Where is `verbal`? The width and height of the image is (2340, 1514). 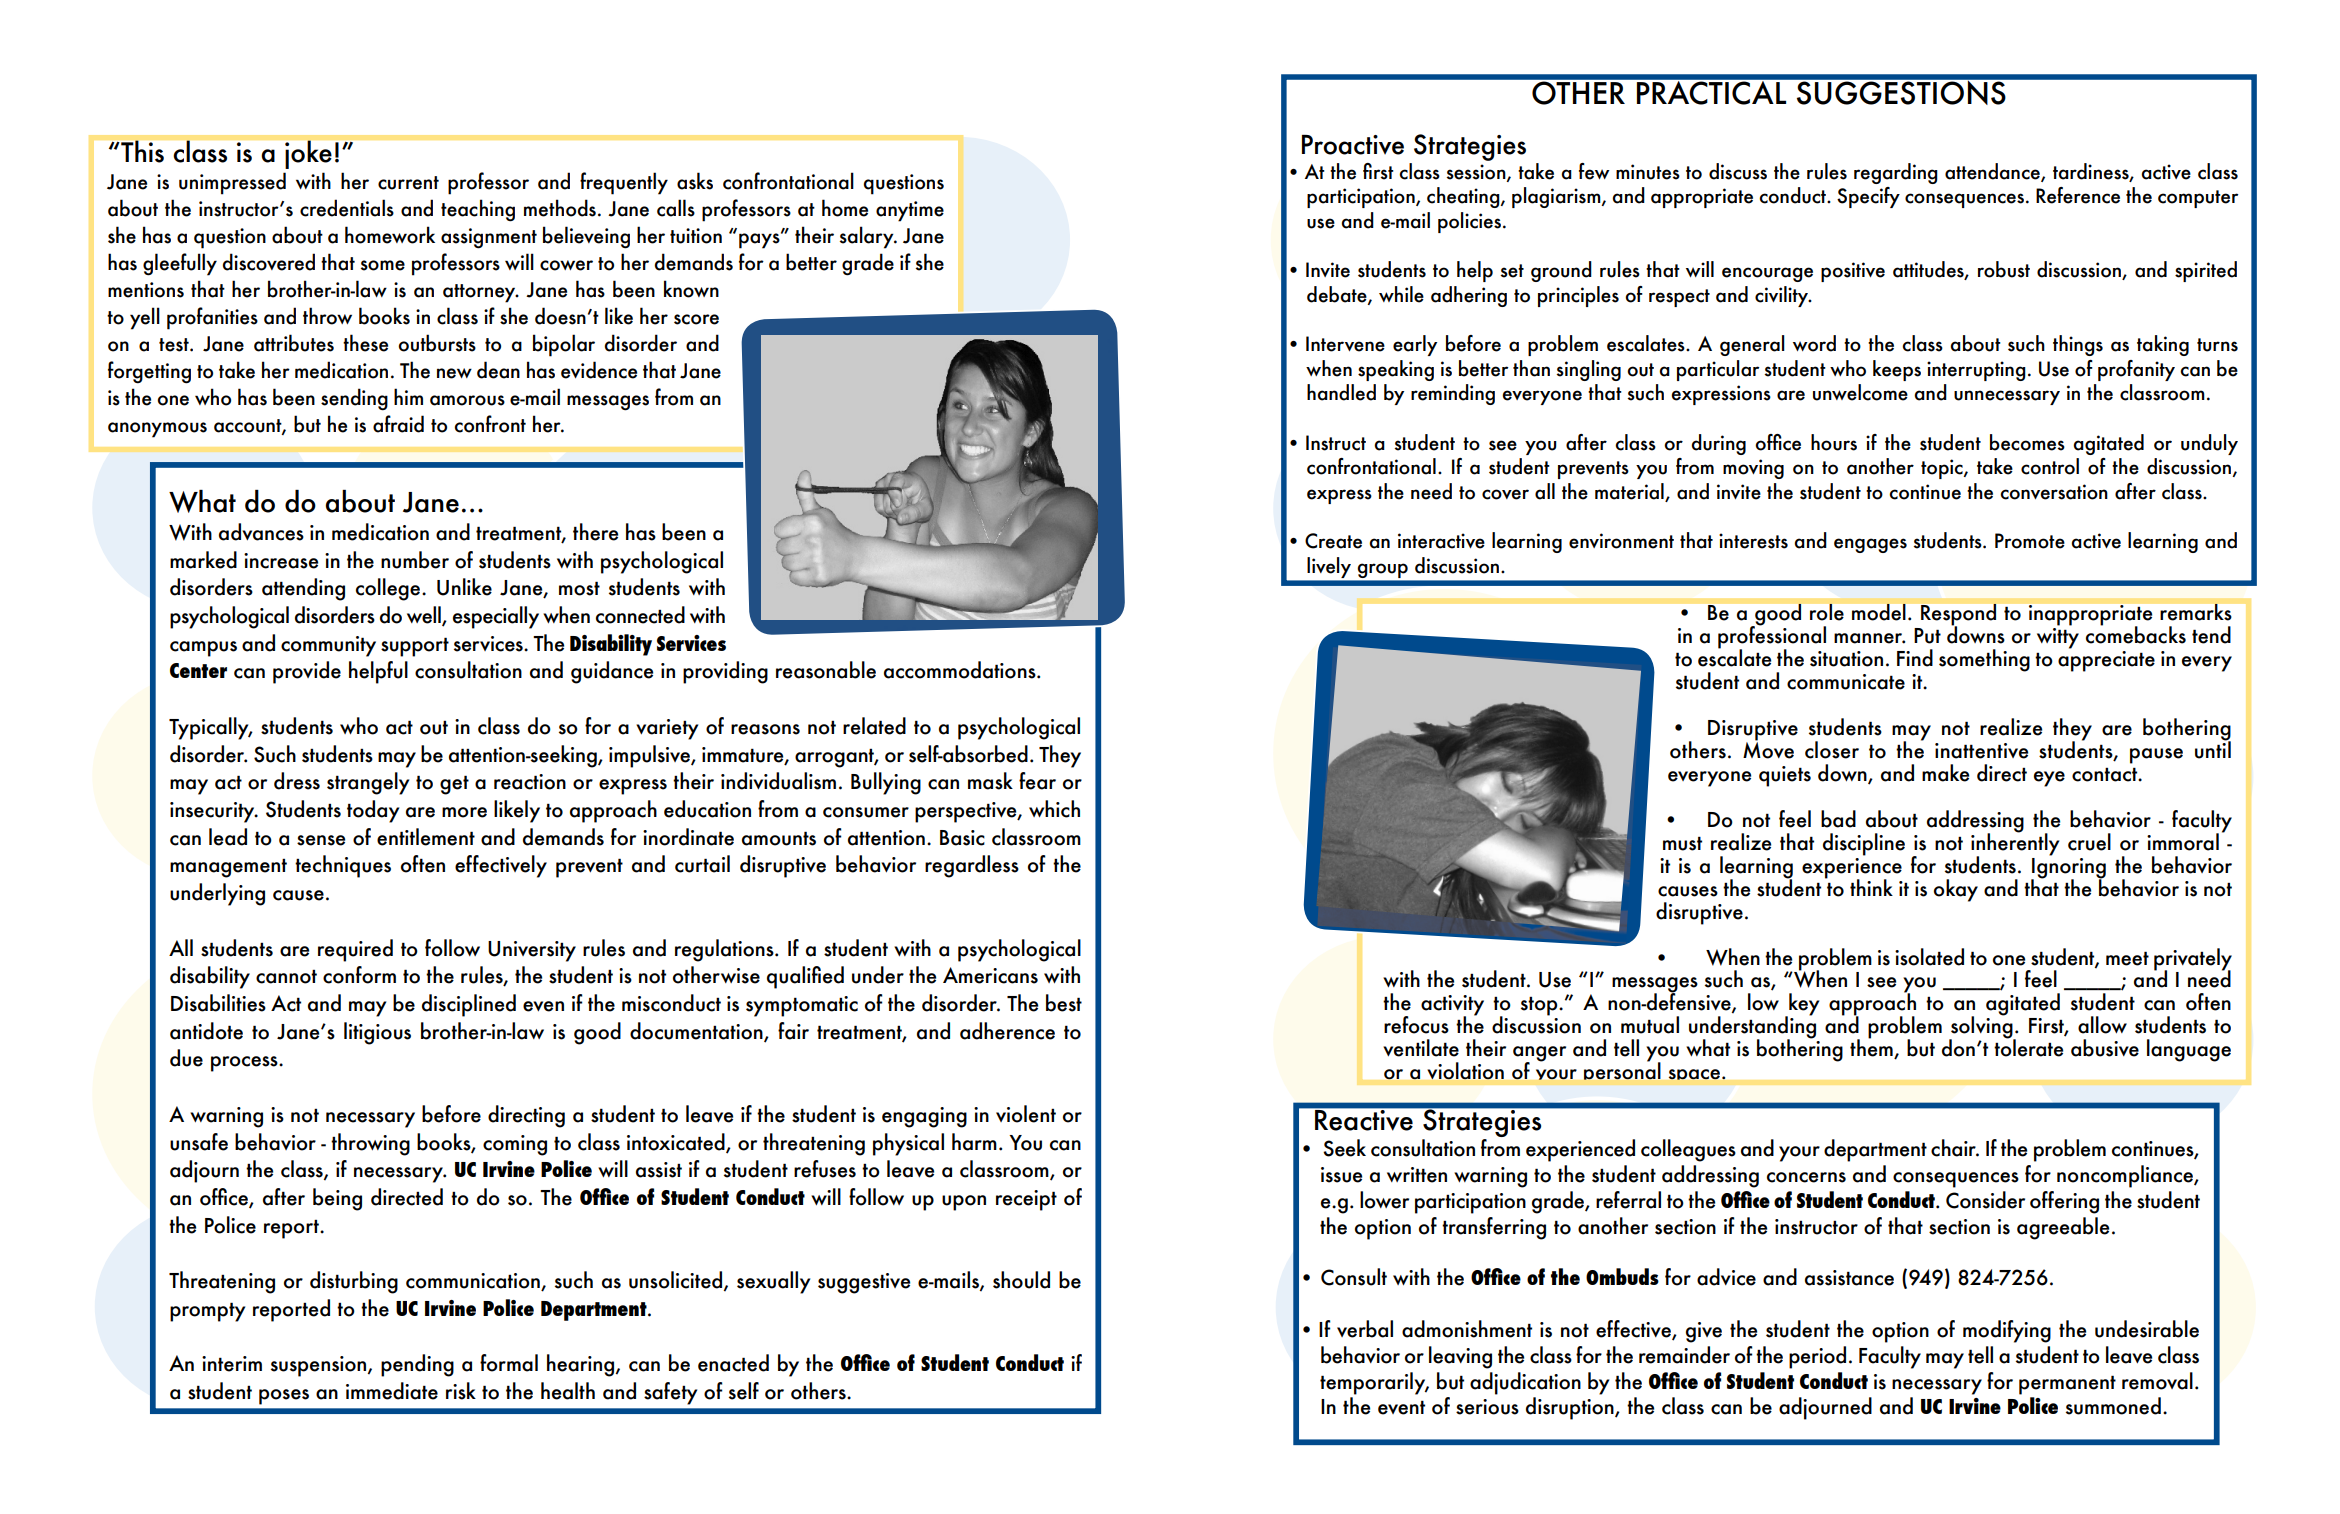 verbal is located at coordinates (1365, 1329).
